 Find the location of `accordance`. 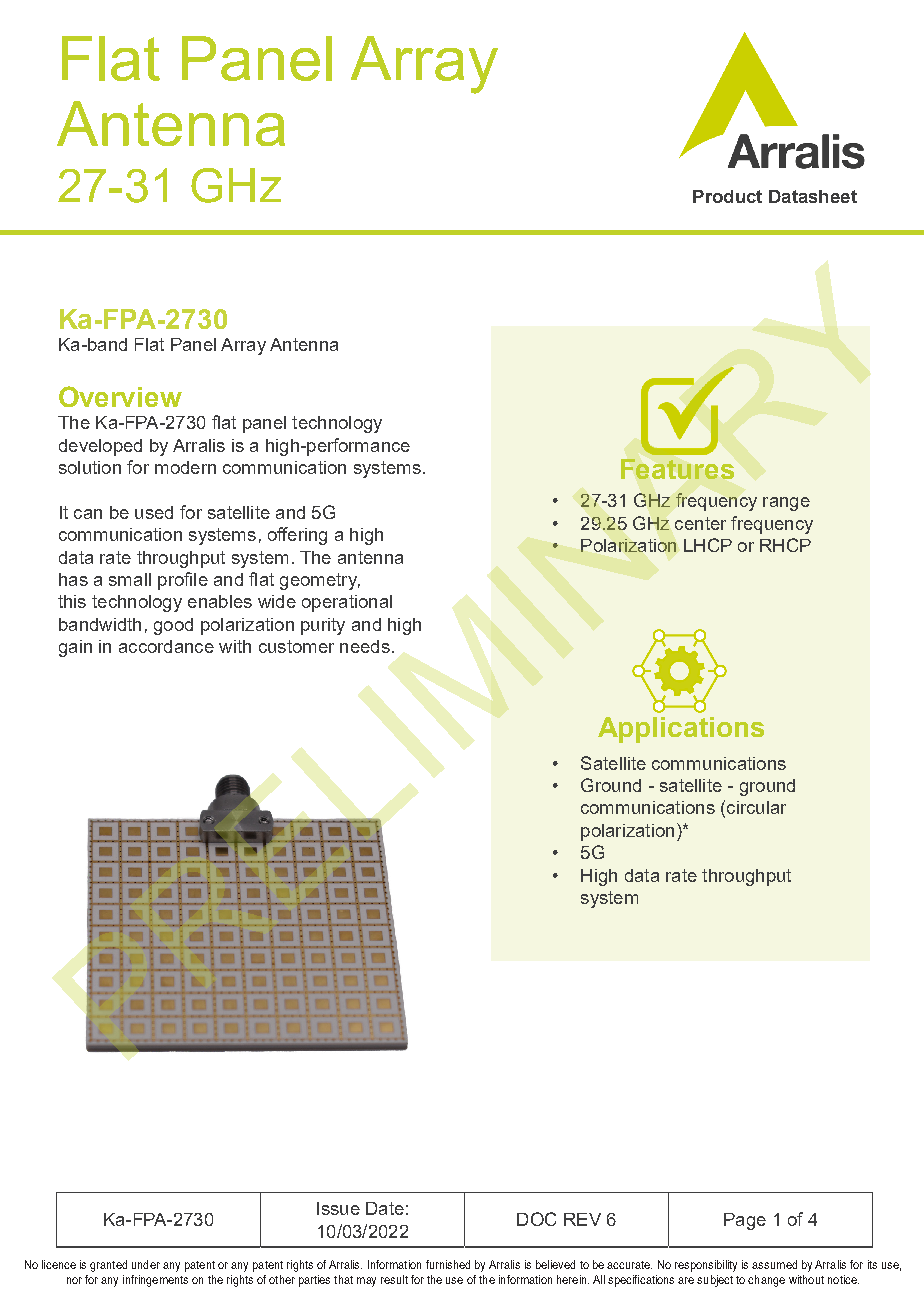

accordance is located at coordinates (166, 646).
